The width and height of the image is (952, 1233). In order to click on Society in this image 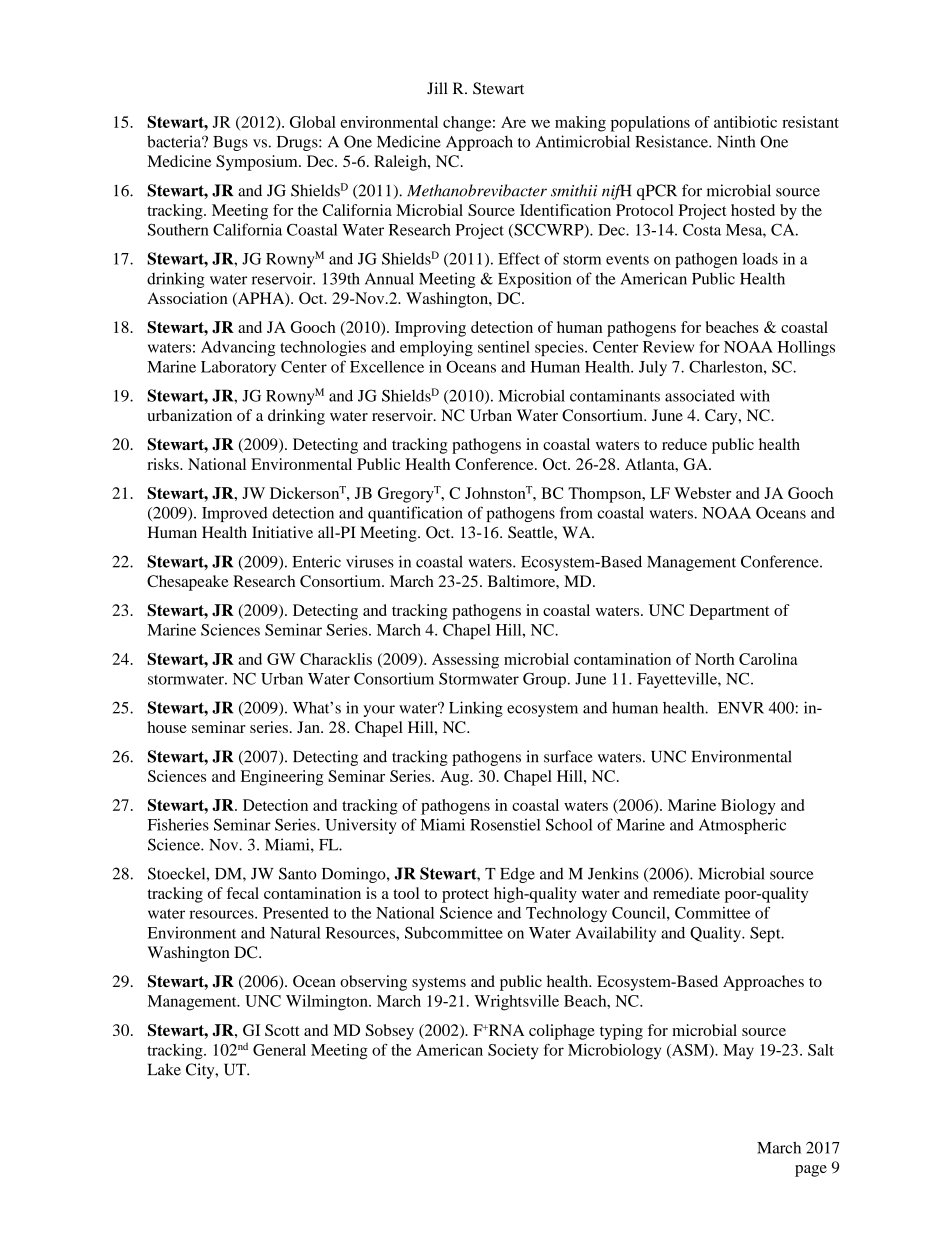, I will do `click(513, 1052)`.
